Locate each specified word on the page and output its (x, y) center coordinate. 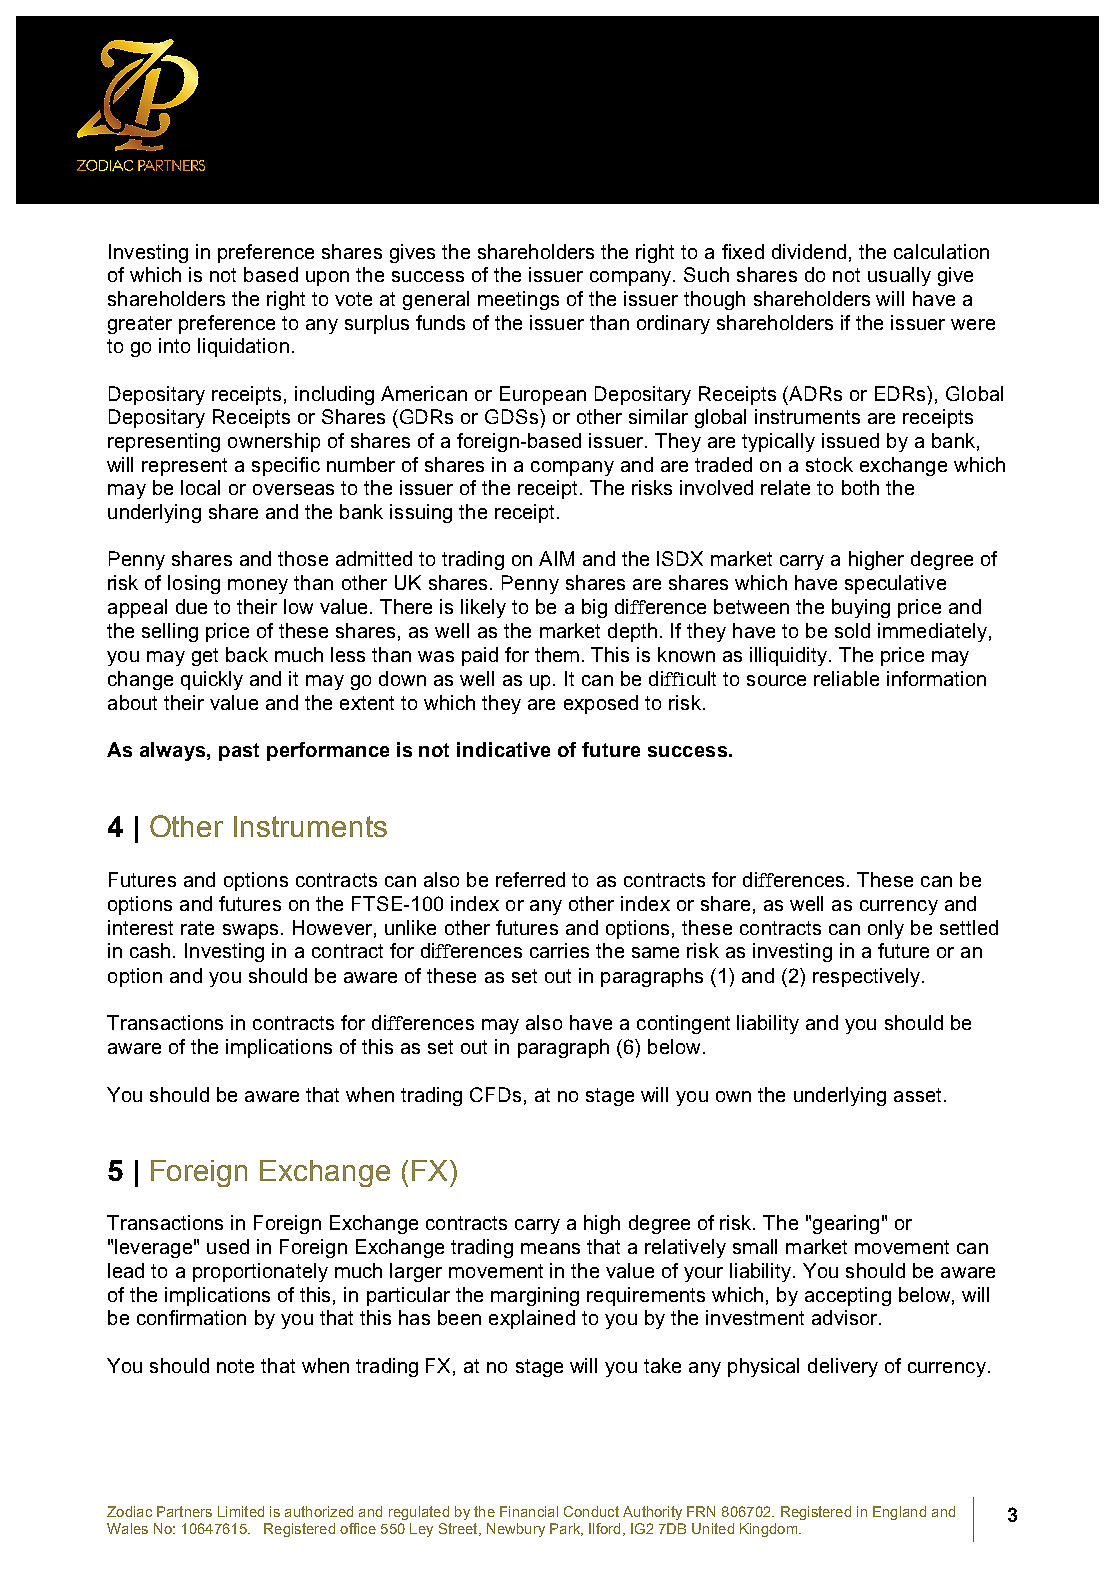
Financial (529, 1511)
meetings (518, 300)
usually (899, 276)
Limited (241, 1511)
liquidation (243, 347)
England (899, 1513)
